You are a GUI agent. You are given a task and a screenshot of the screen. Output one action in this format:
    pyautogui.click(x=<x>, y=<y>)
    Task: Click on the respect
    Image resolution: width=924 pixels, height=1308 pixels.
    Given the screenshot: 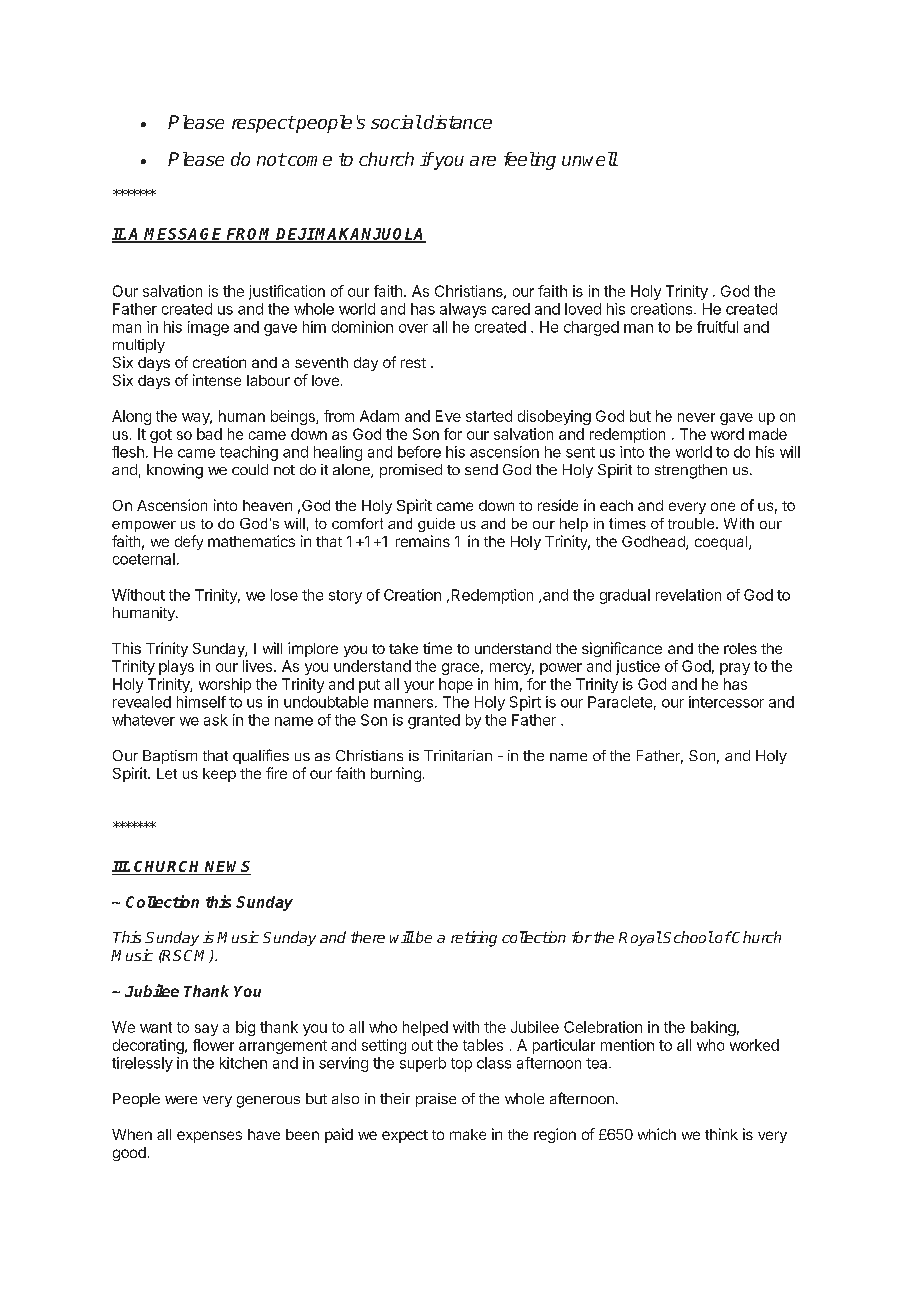 What is the action you would take?
    pyautogui.click(x=263, y=124)
